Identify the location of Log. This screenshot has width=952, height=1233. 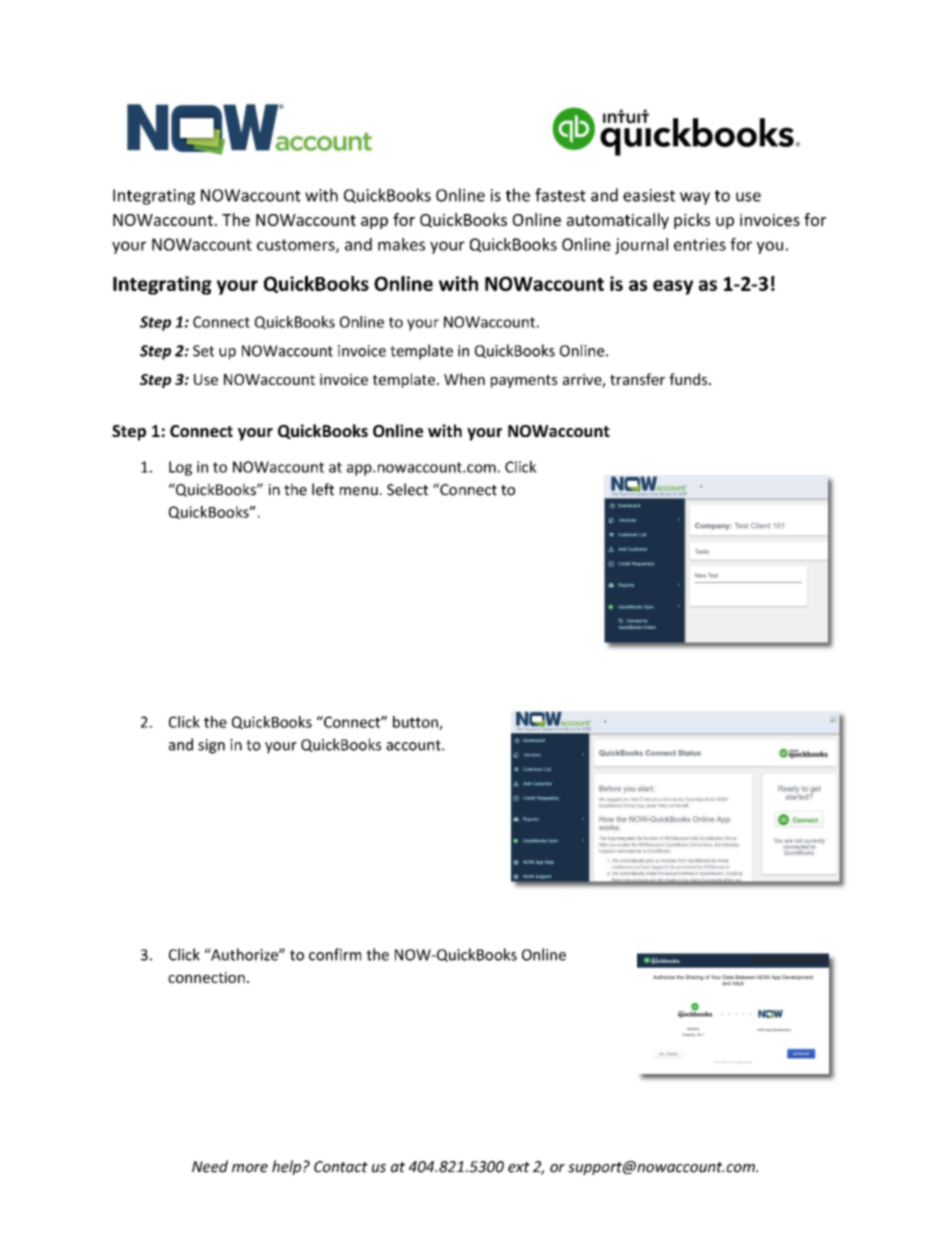
(180, 468).
